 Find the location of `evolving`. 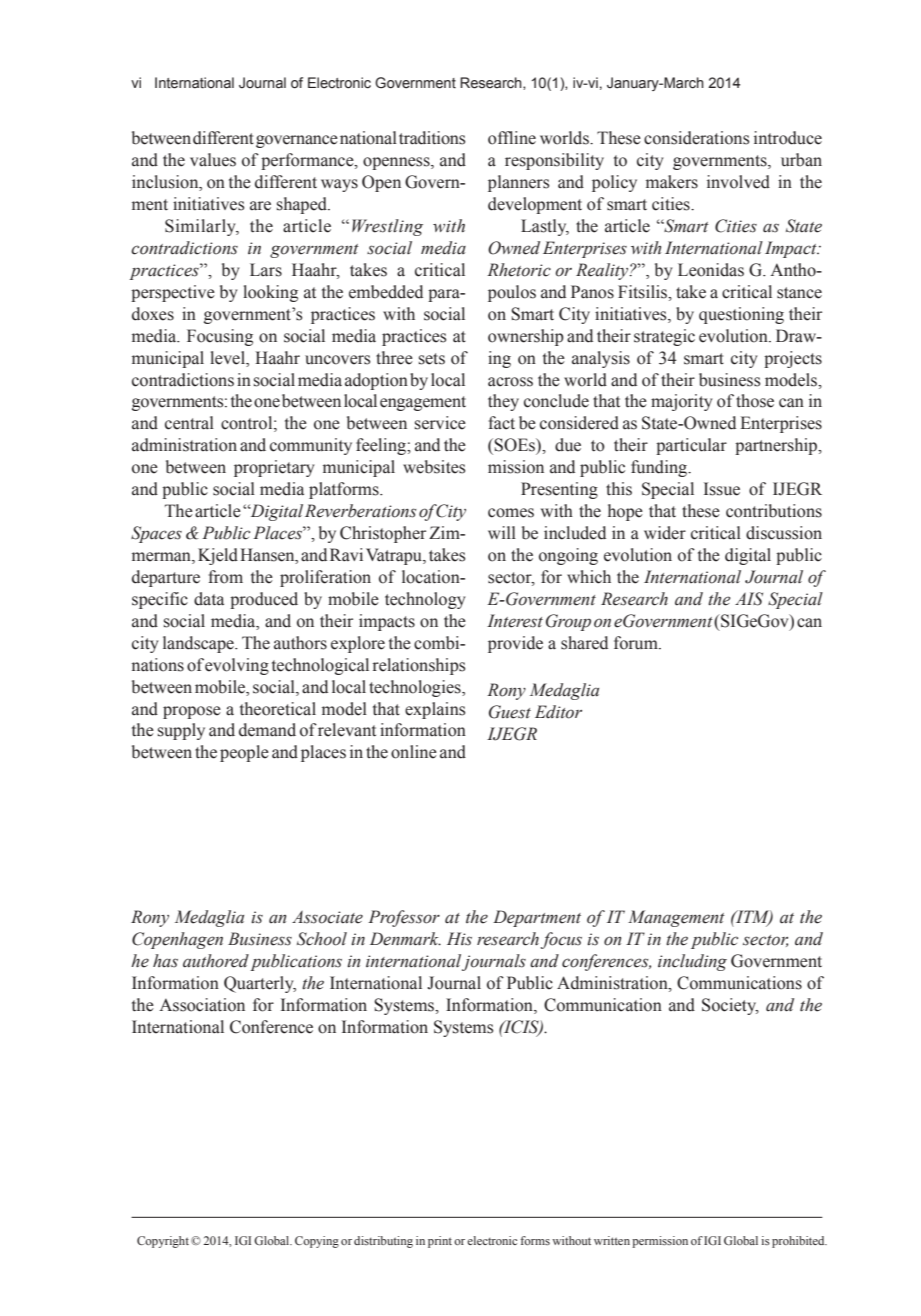

evolving is located at coordinates (237, 666).
